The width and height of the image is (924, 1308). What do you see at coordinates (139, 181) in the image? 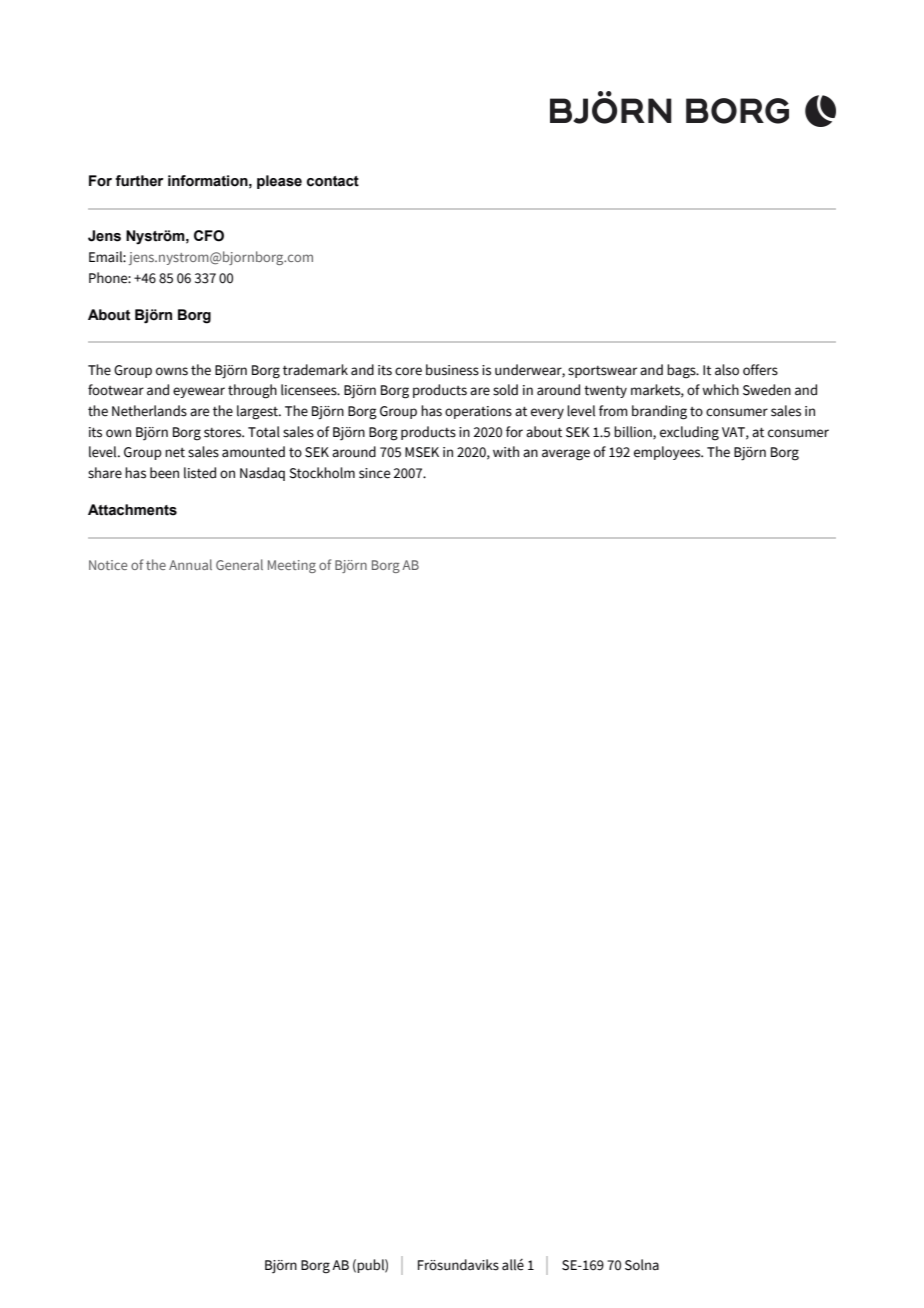
I see `further` at bounding box center [139, 181].
